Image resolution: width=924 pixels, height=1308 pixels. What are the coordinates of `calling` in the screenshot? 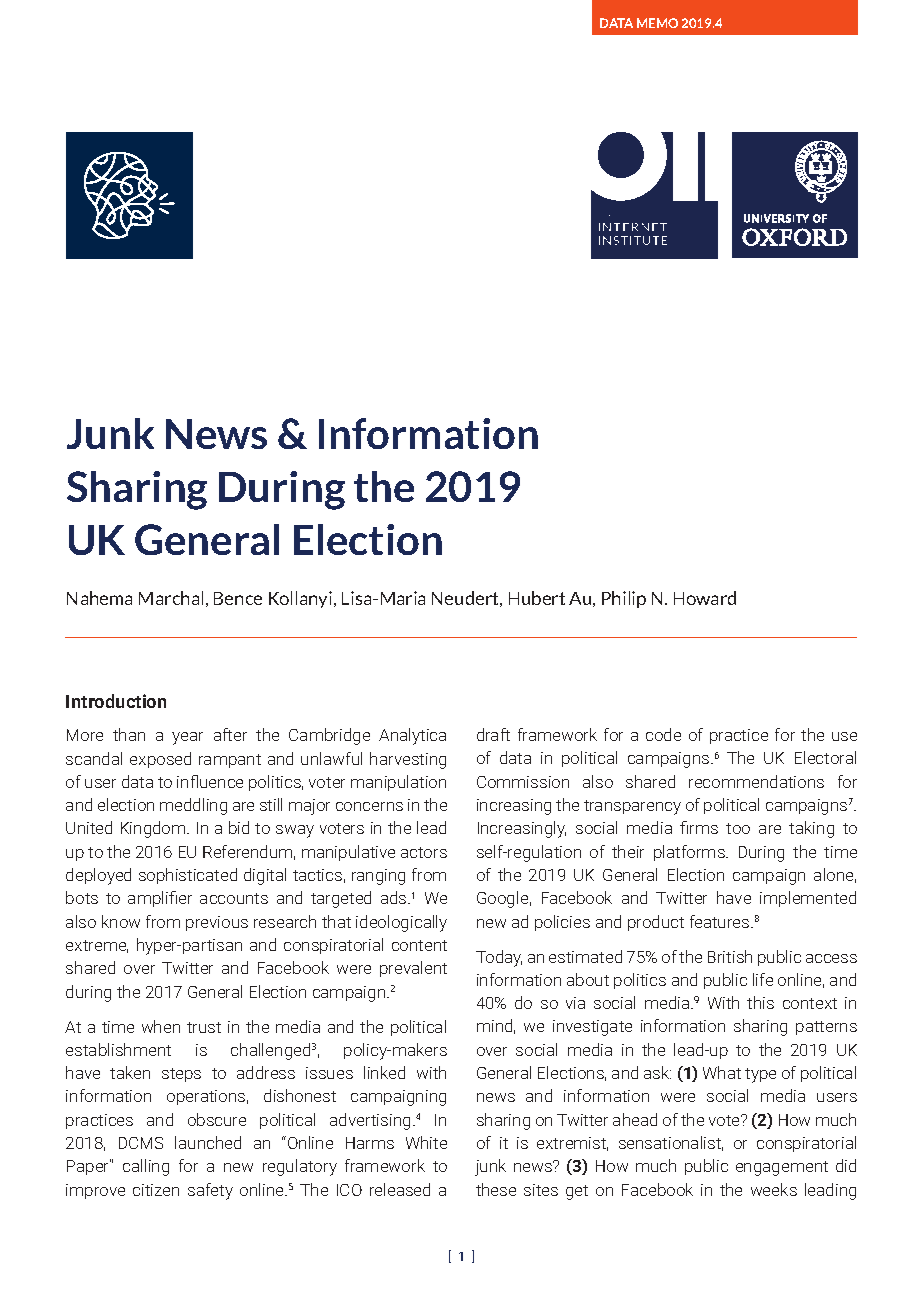 It's located at (146, 1167).
